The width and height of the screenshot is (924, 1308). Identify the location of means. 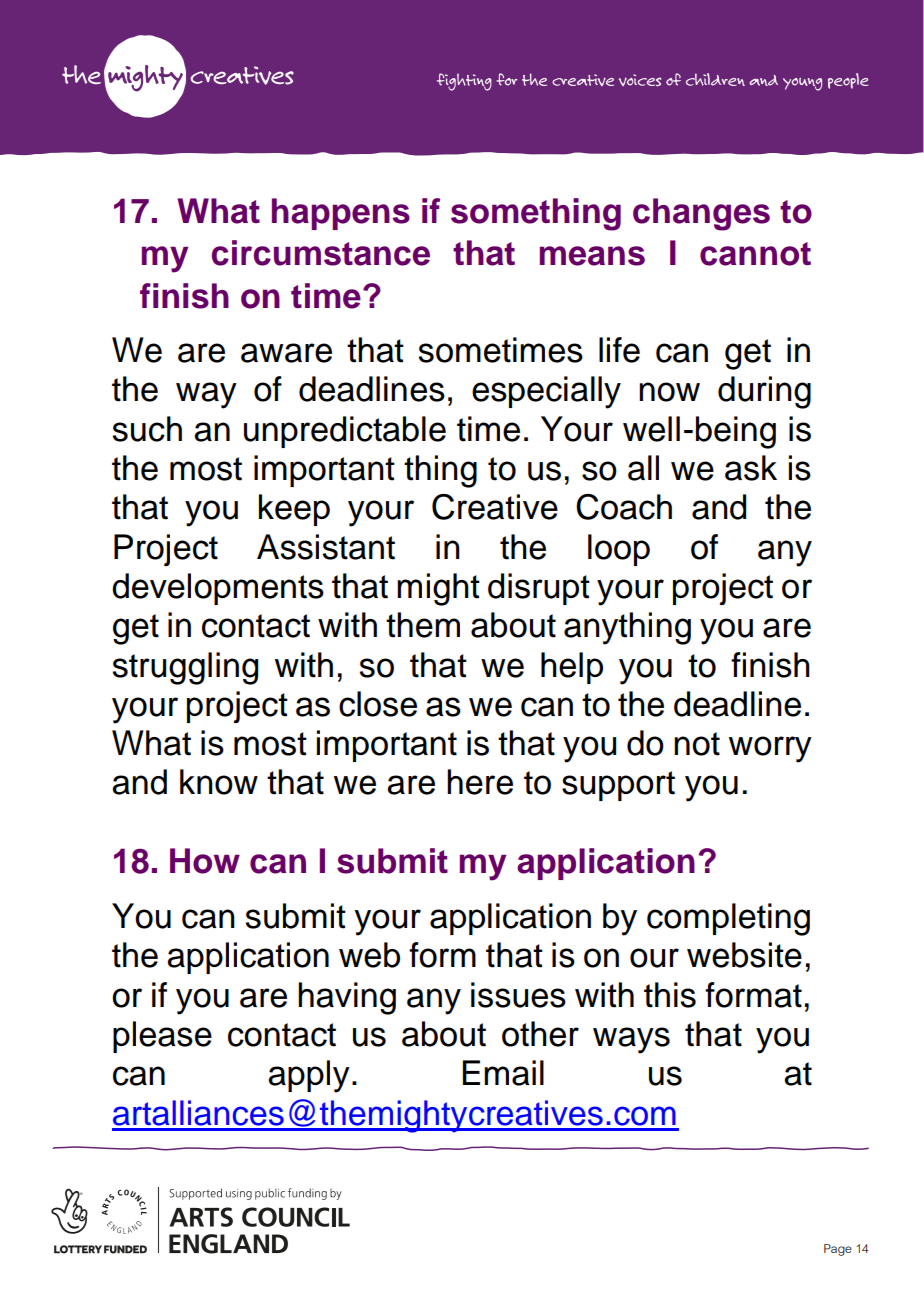
(592, 256).
